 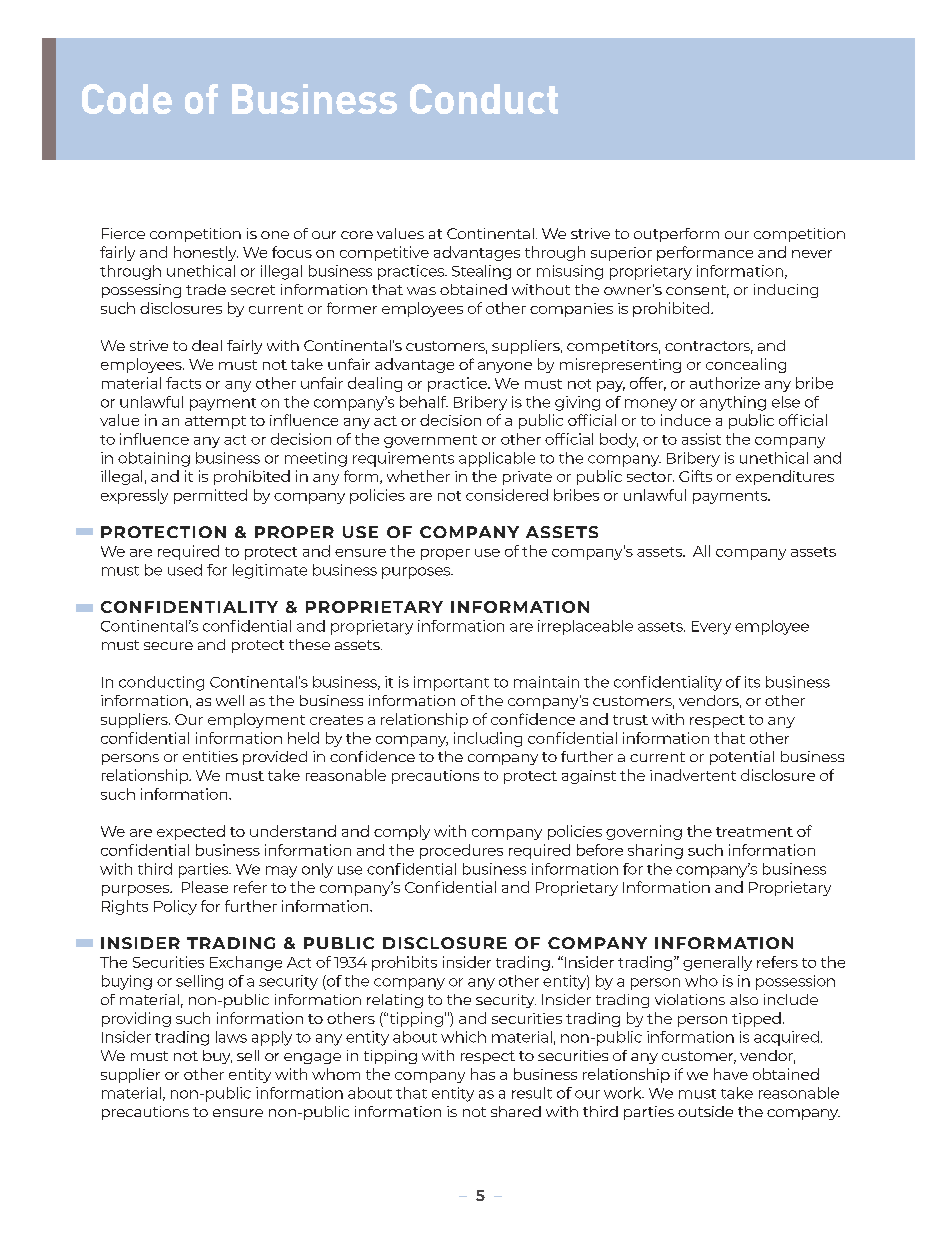 What do you see at coordinates (812, 254) in the screenshot?
I see `never` at bounding box center [812, 254].
